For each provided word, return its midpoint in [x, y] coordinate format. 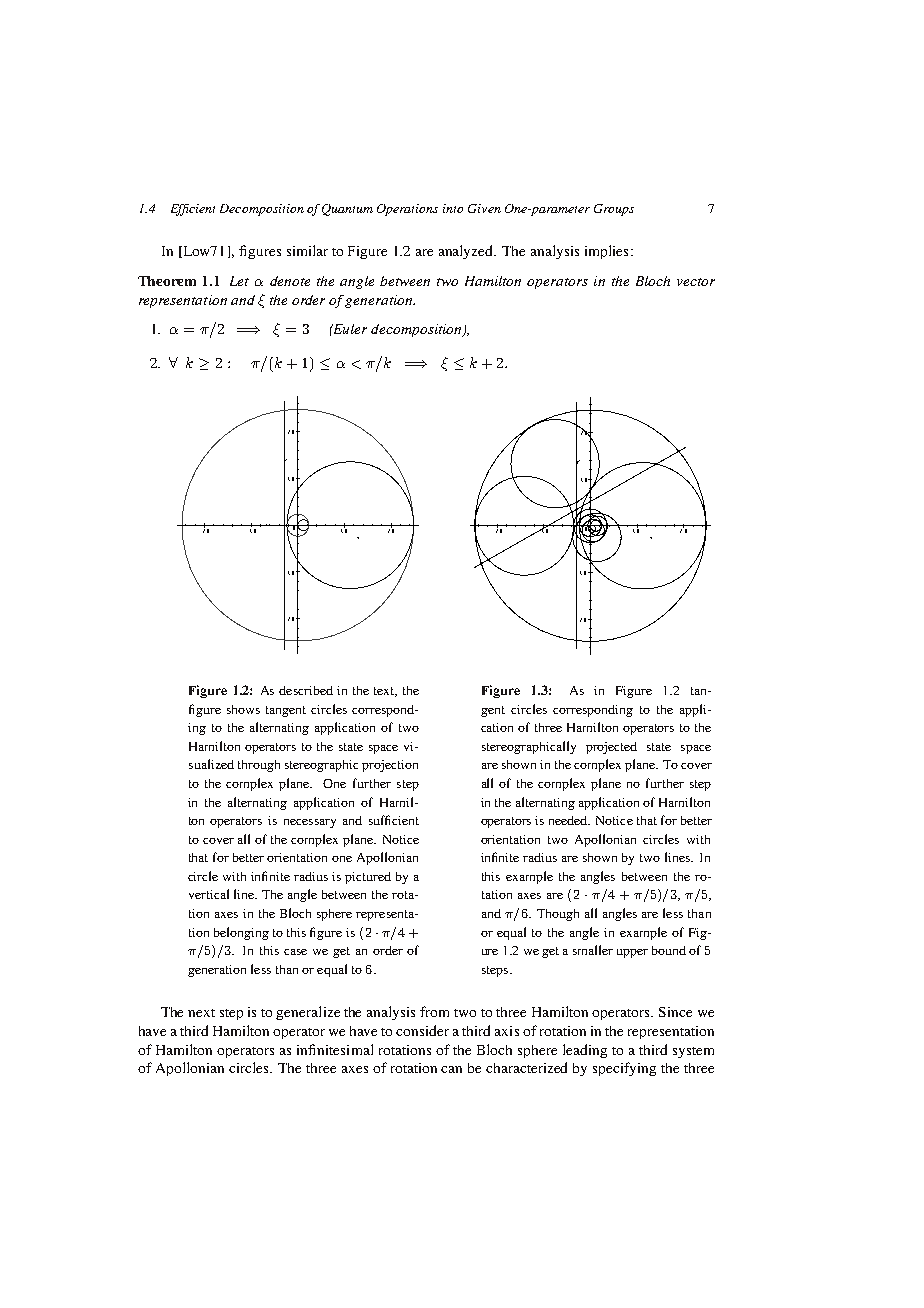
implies [606, 252]
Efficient [193, 210]
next [201, 1013]
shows [243, 709]
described [306, 690]
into [453, 208]
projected [611, 748]
